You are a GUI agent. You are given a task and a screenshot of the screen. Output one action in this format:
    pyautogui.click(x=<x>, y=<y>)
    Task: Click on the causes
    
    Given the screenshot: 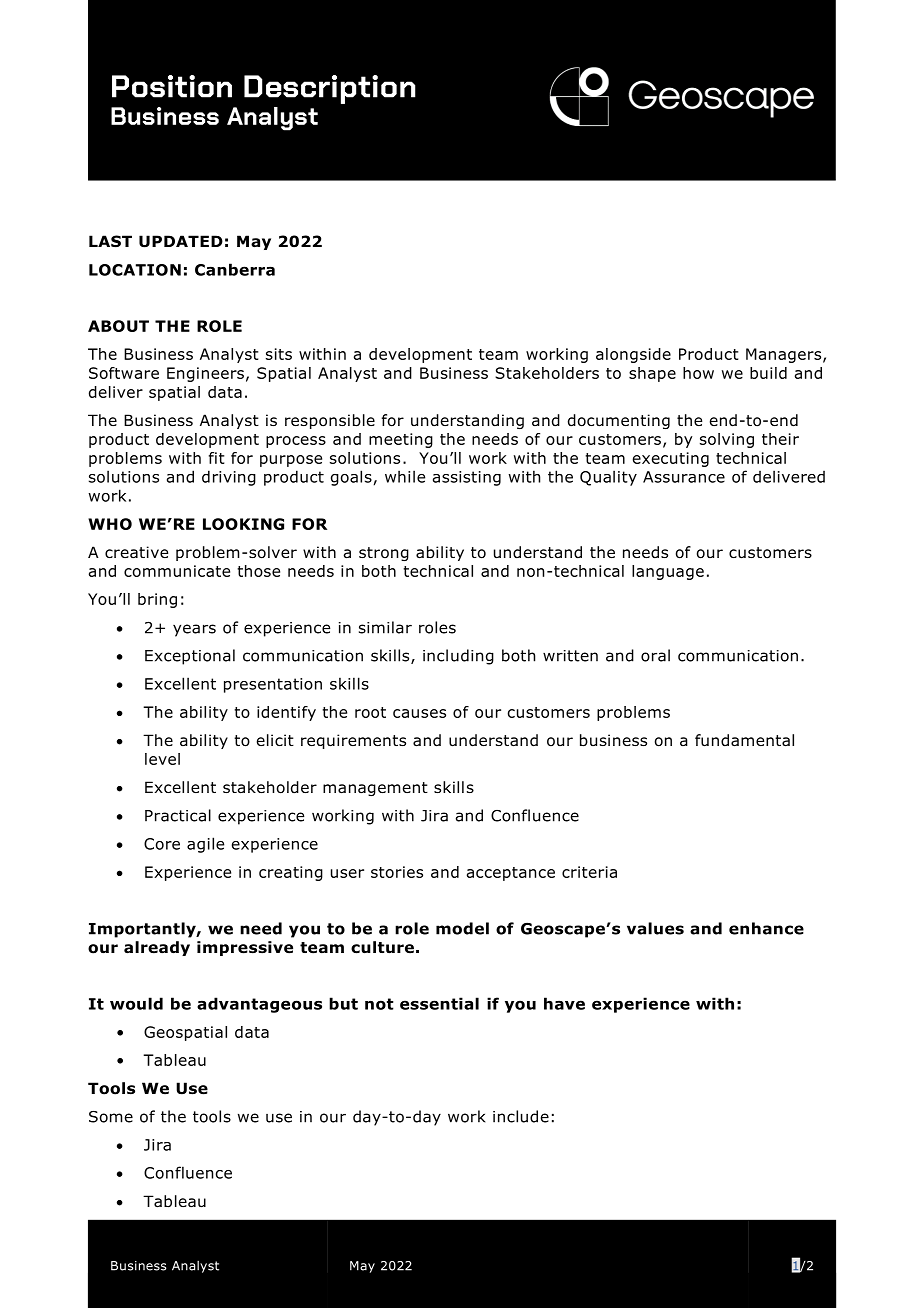 What is the action you would take?
    pyautogui.click(x=419, y=713)
